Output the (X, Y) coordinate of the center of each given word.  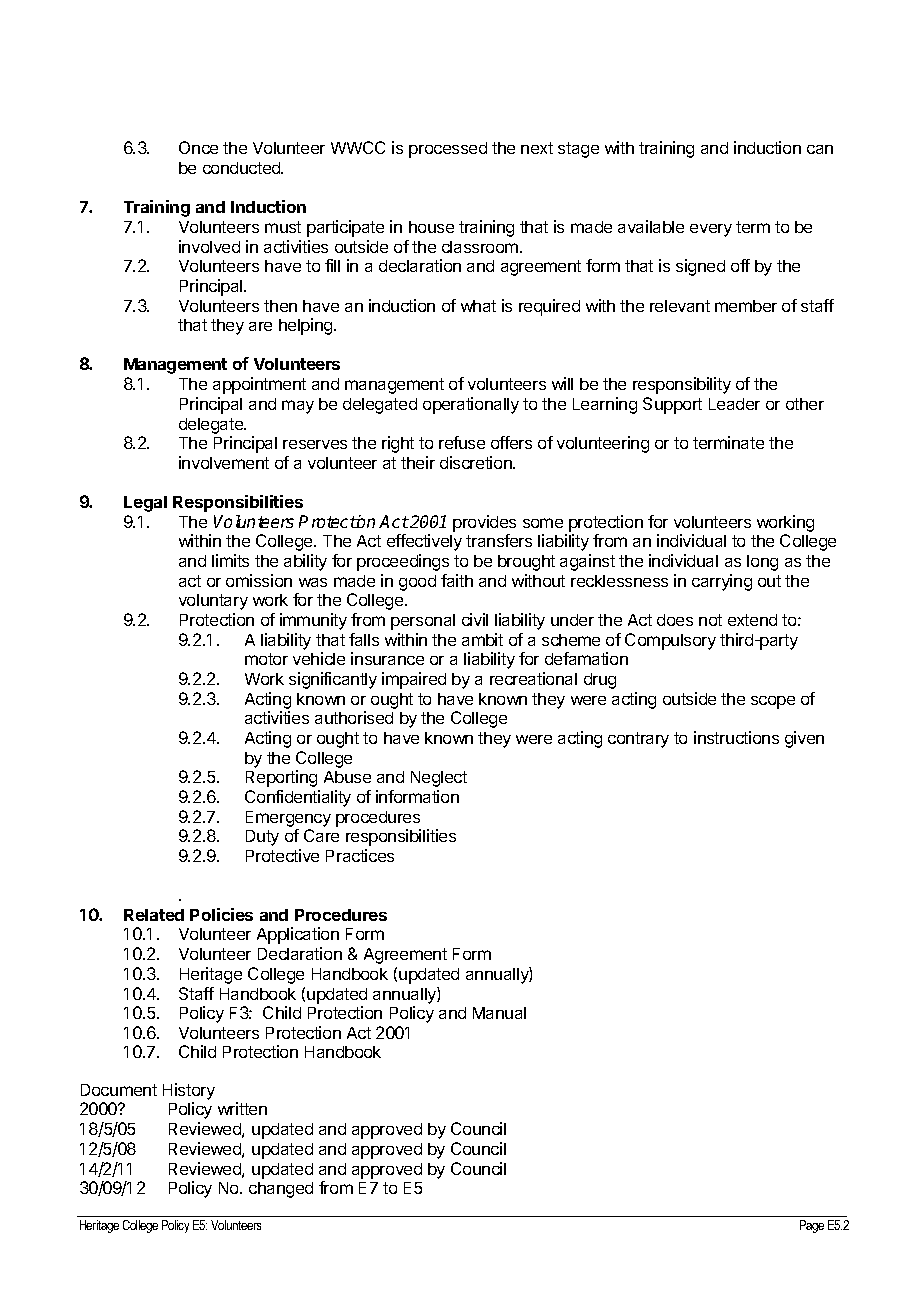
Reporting (281, 778)
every (711, 230)
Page (812, 1226)
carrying (722, 582)
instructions (736, 737)
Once (198, 147)
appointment (259, 385)
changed (281, 1190)
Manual (499, 1013)
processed (448, 150)
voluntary (213, 602)
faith (457, 580)
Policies (221, 914)
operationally (471, 405)
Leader (734, 404)
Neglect (439, 779)
